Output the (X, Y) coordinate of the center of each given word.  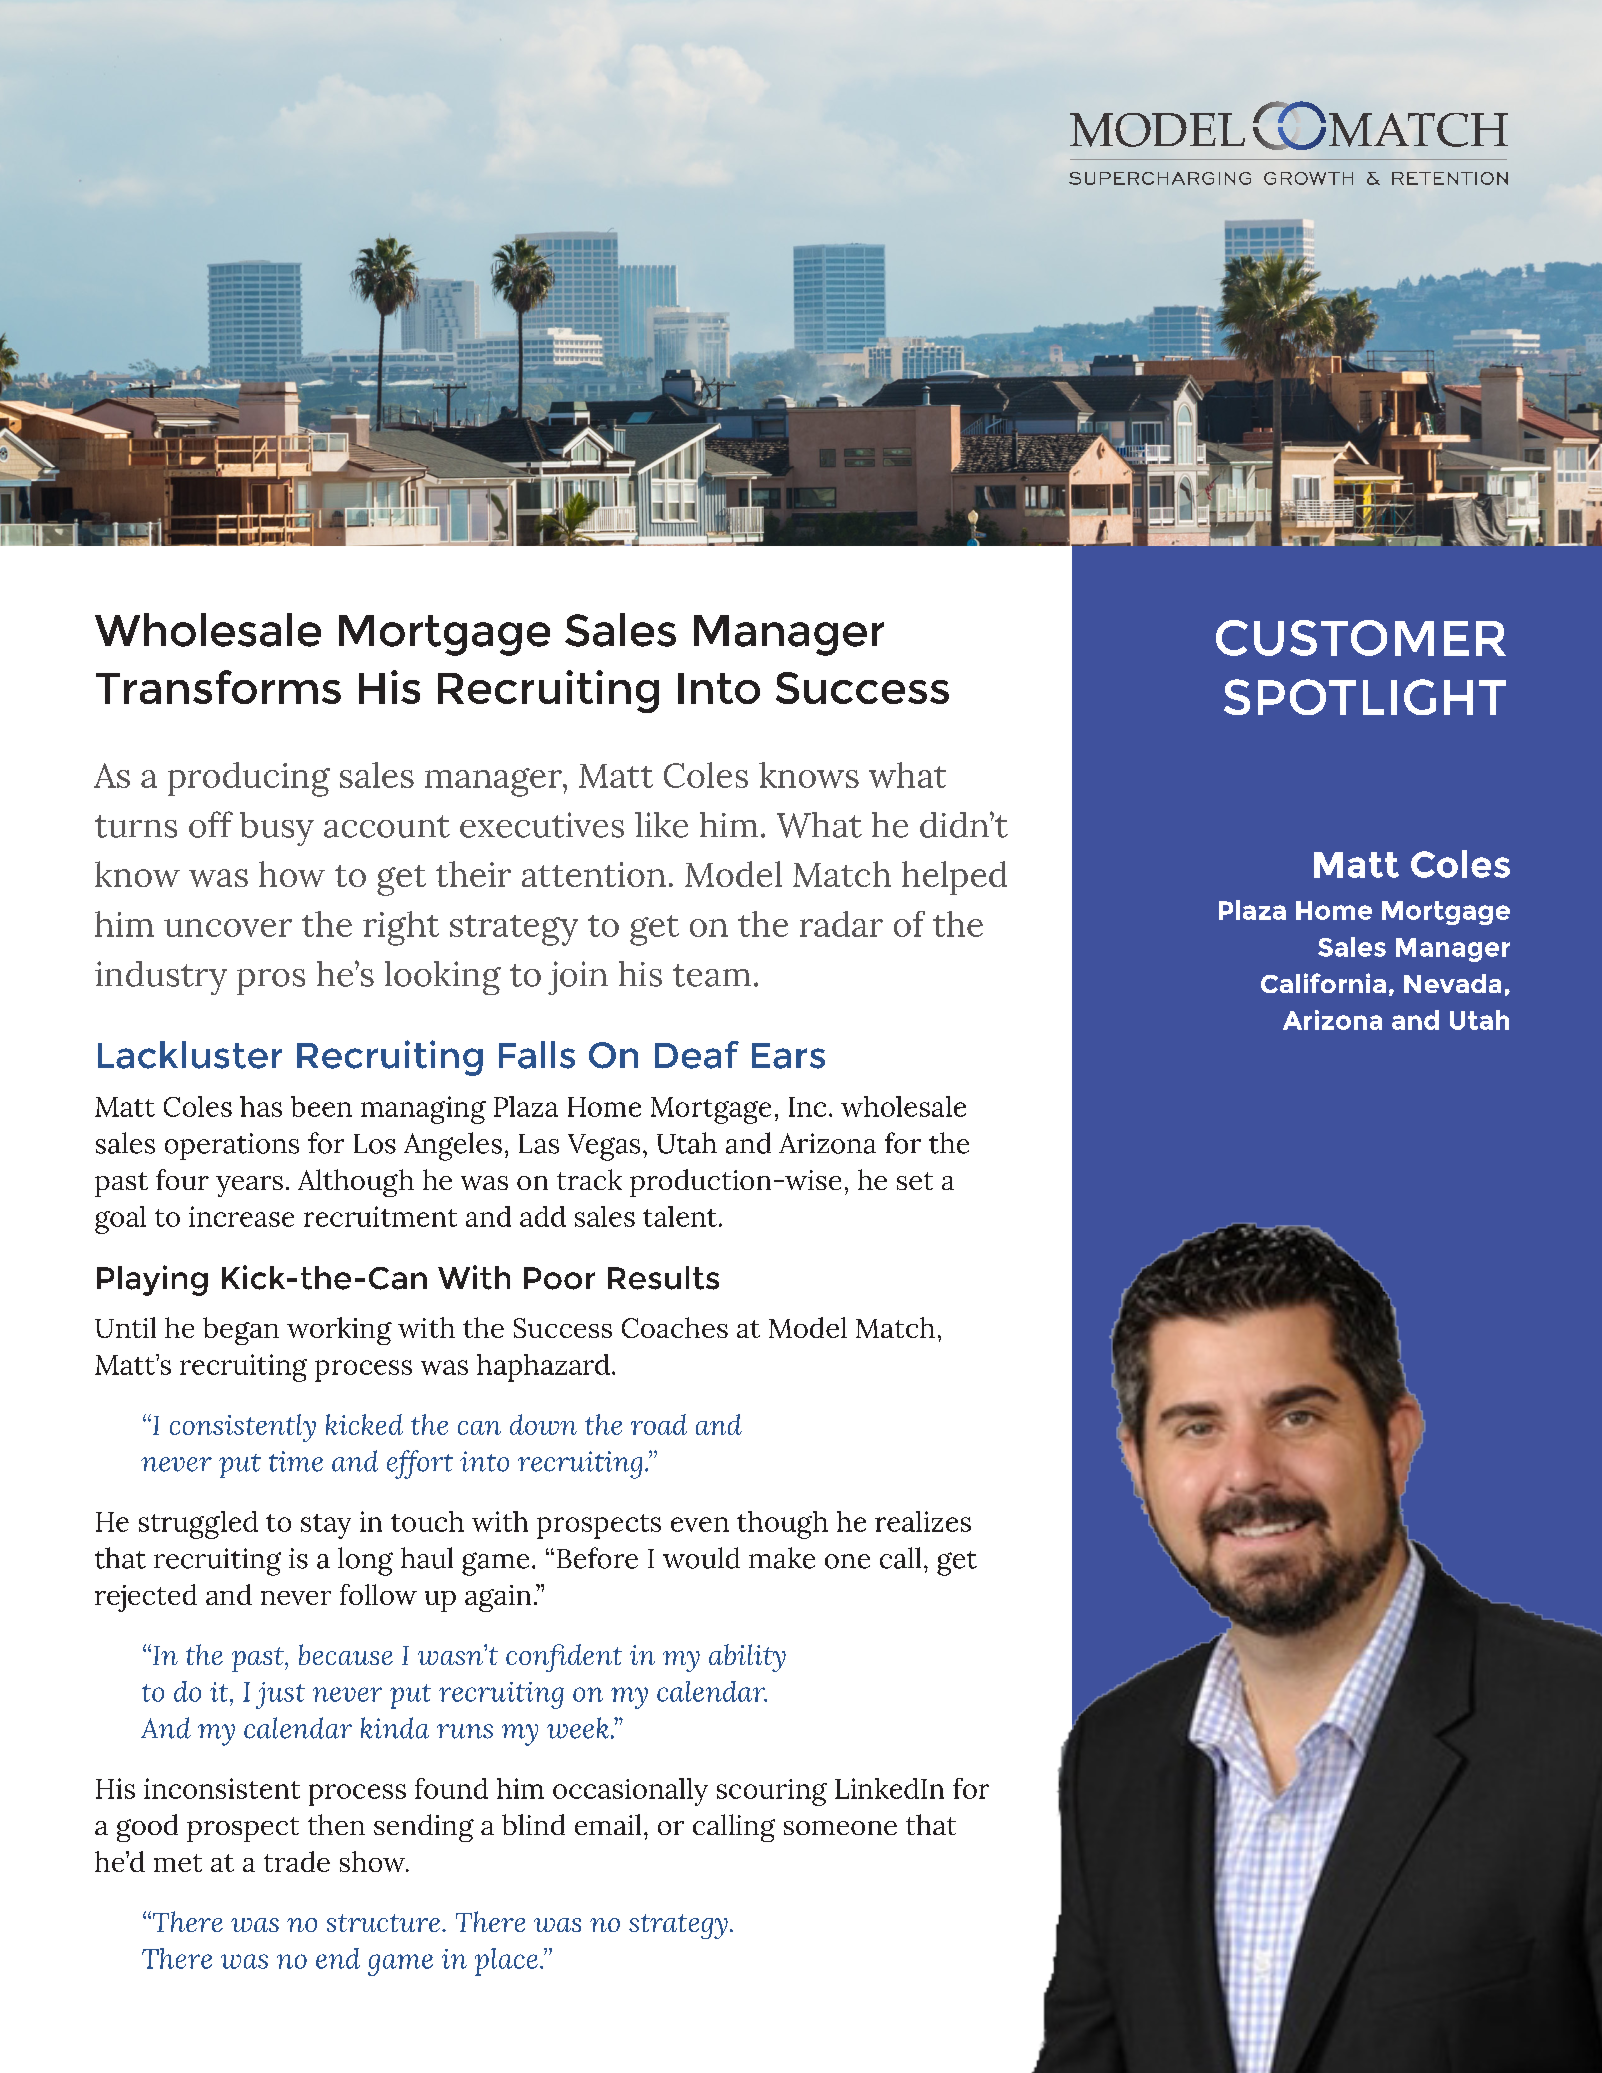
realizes (923, 1521)
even (700, 1524)
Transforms (218, 687)
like (661, 825)
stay (326, 1526)
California (1323, 983)
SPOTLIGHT (1365, 697)
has (261, 1106)
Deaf (697, 1055)
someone (840, 1828)
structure (385, 1923)
